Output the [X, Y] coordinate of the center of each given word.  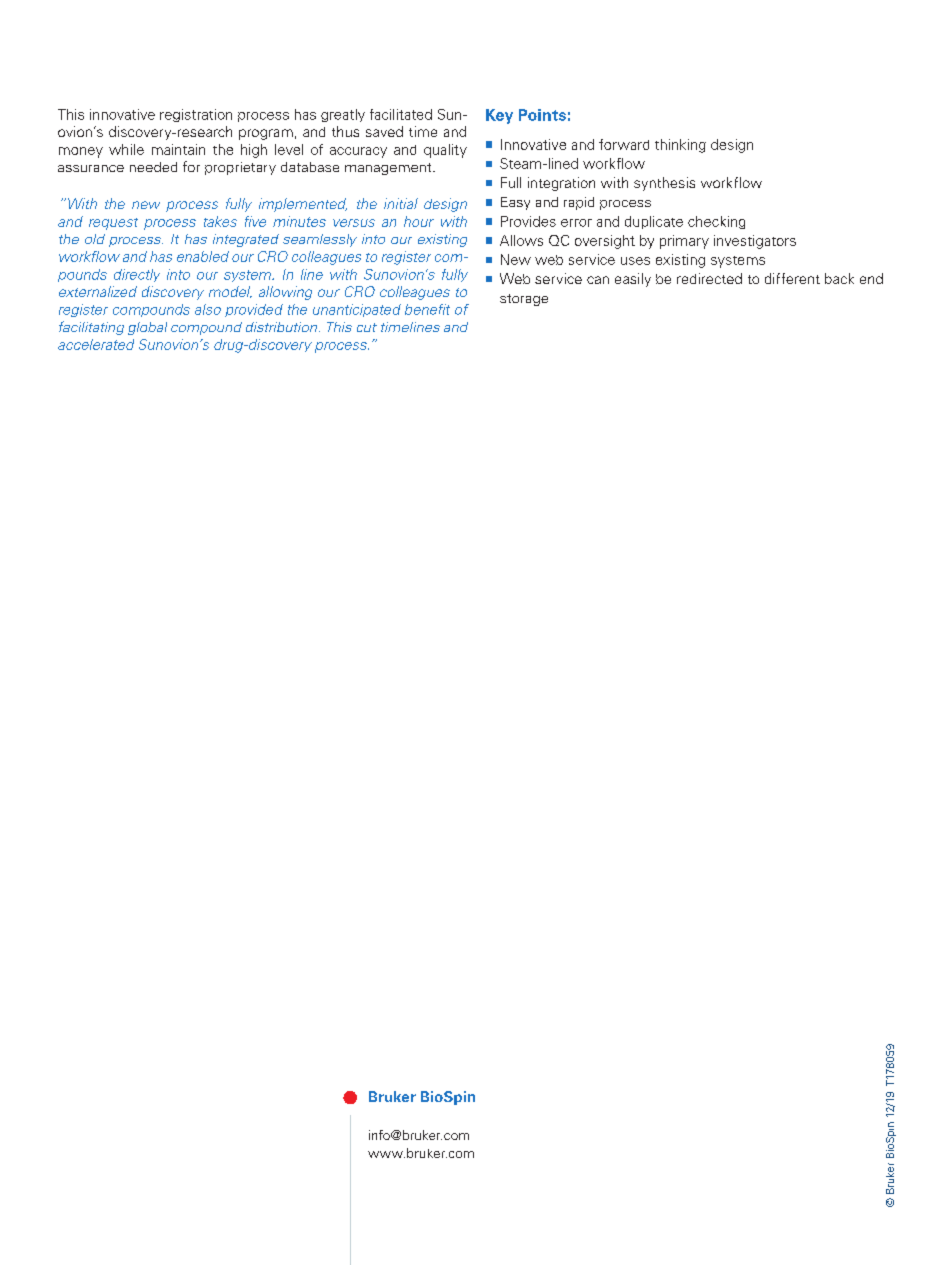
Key [499, 116]
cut [367, 327]
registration [196, 115]
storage [524, 300]
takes [220, 221]
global [147, 328]
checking [716, 222]
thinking [680, 146]
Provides [528, 221]
